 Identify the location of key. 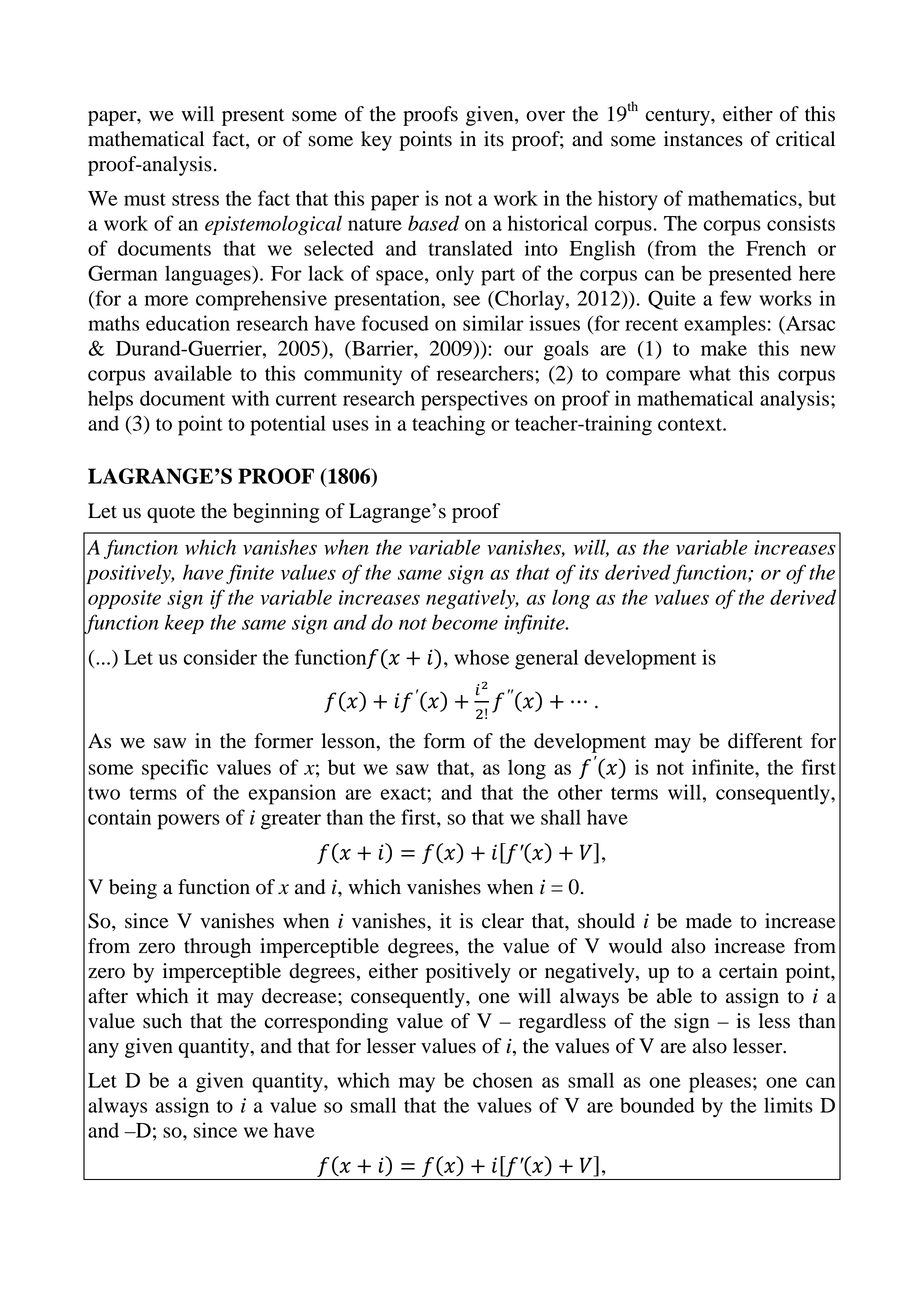
(376, 141).
